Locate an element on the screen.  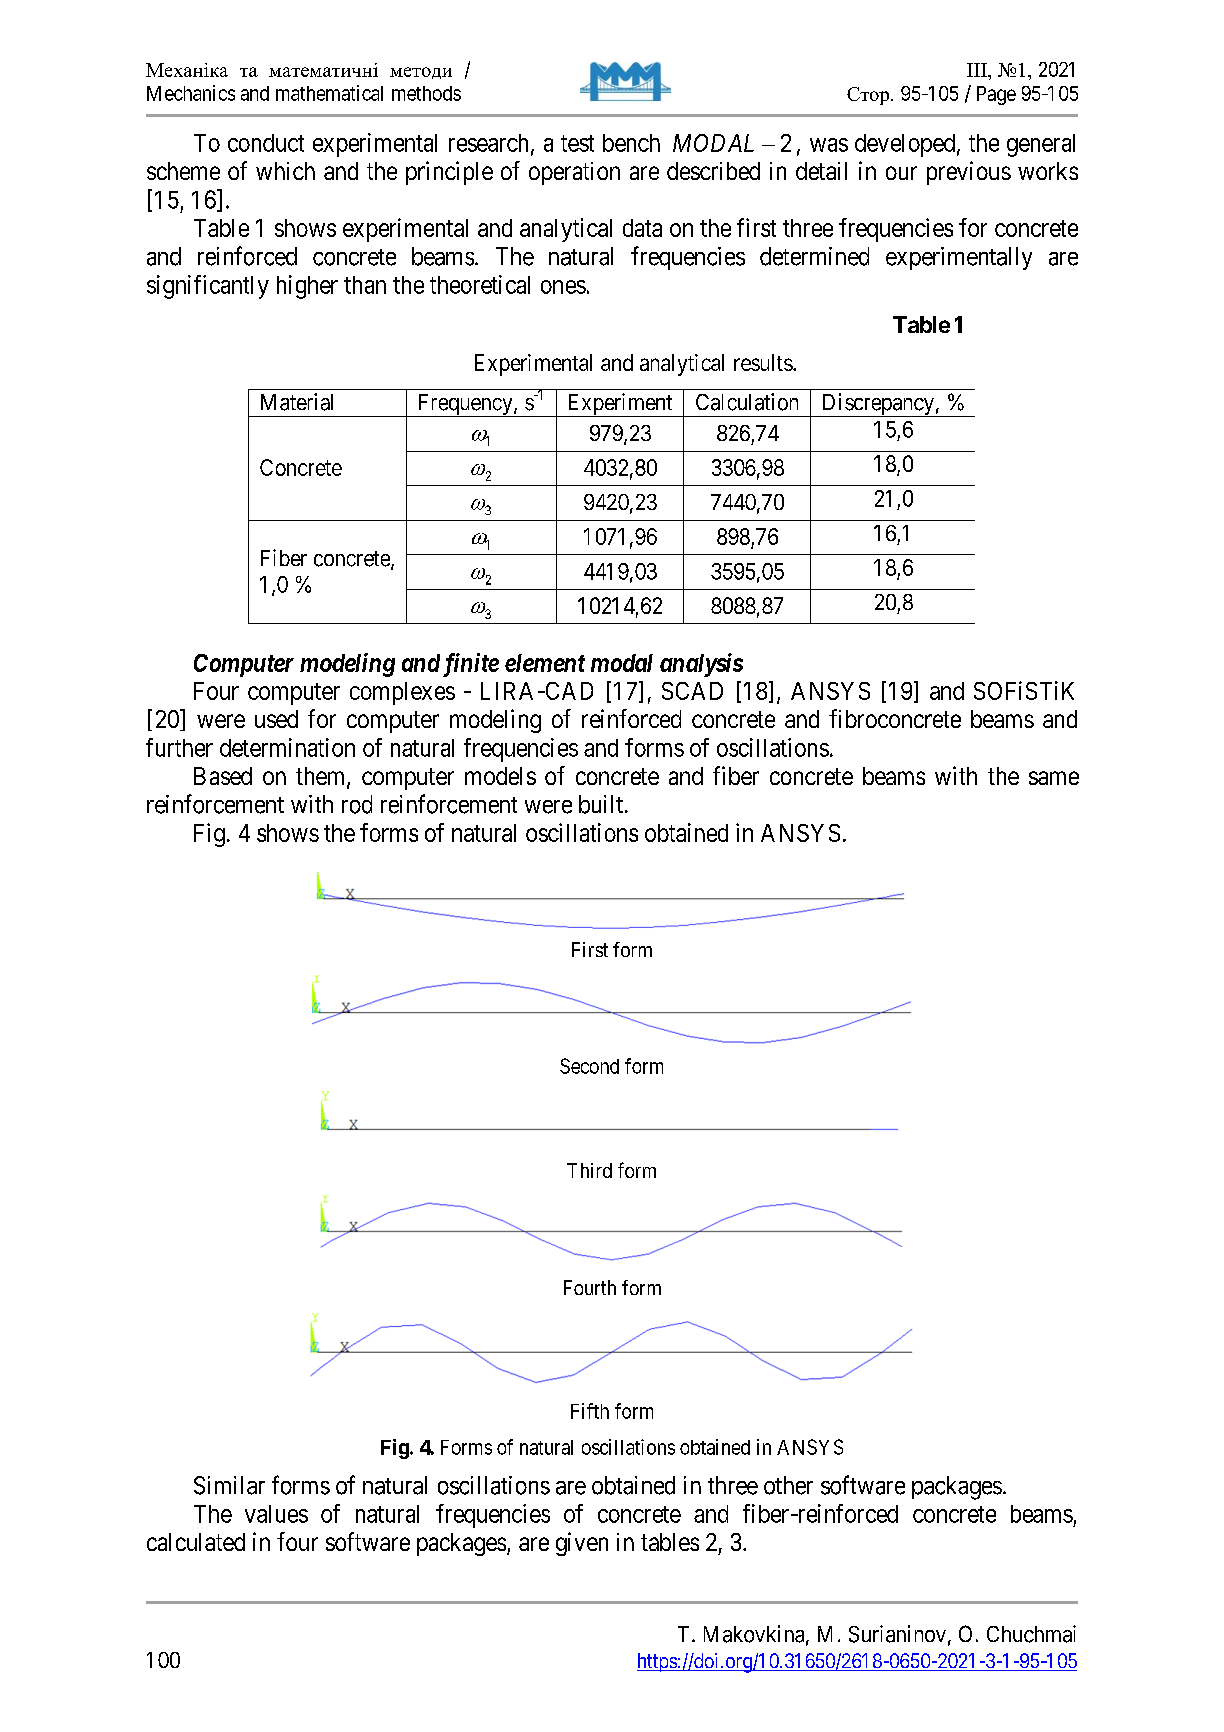
conduct is located at coordinates (266, 143).
